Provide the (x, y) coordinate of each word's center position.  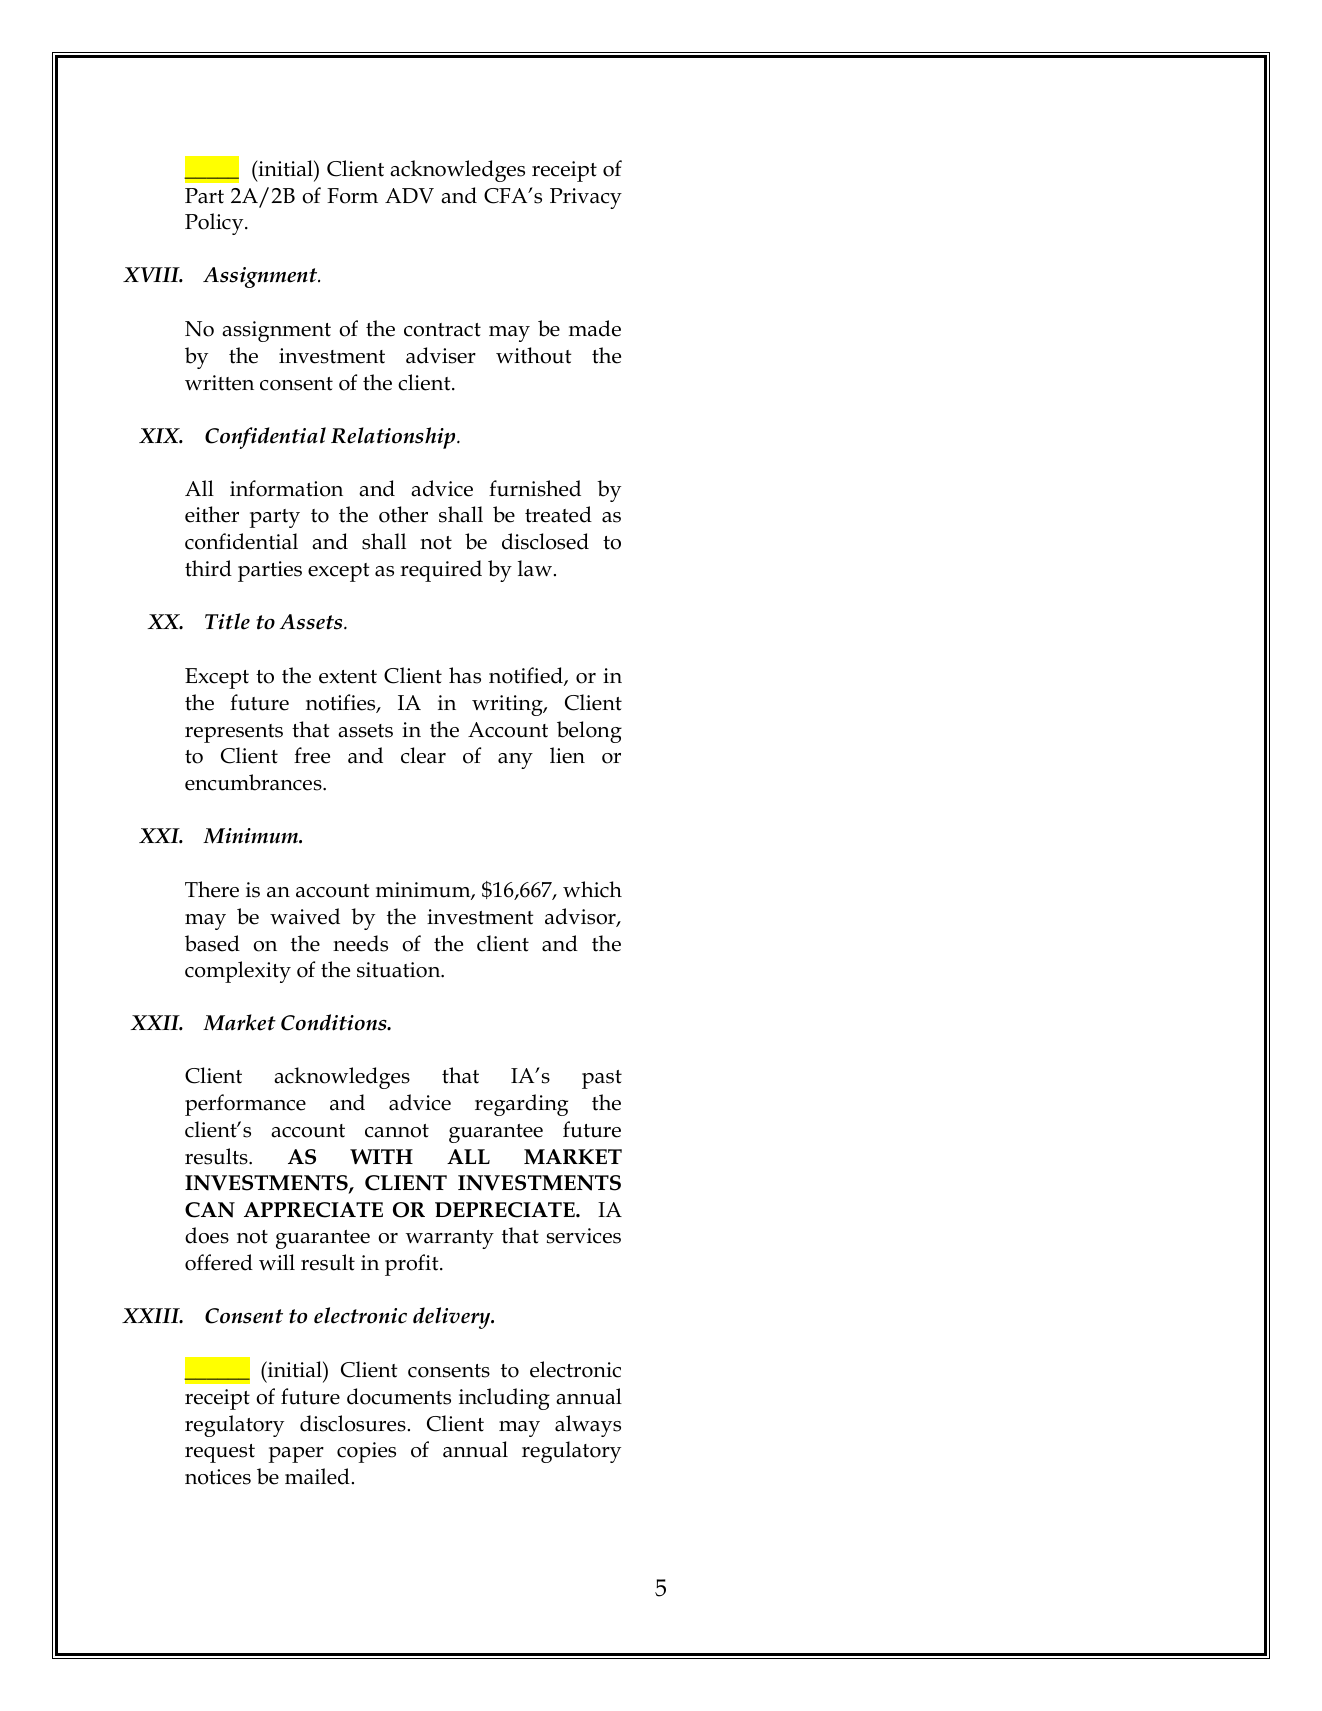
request (220, 1453)
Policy (215, 224)
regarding (521, 1105)
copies (366, 1452)
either (212, 514)
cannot (397, 1131)
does (207, 1235)
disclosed (545, 541)
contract (442, 330)
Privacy (586, 198)
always (588, 1426)
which (592, 889)
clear (423, 755)
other (403, 514)
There (212, 889)
